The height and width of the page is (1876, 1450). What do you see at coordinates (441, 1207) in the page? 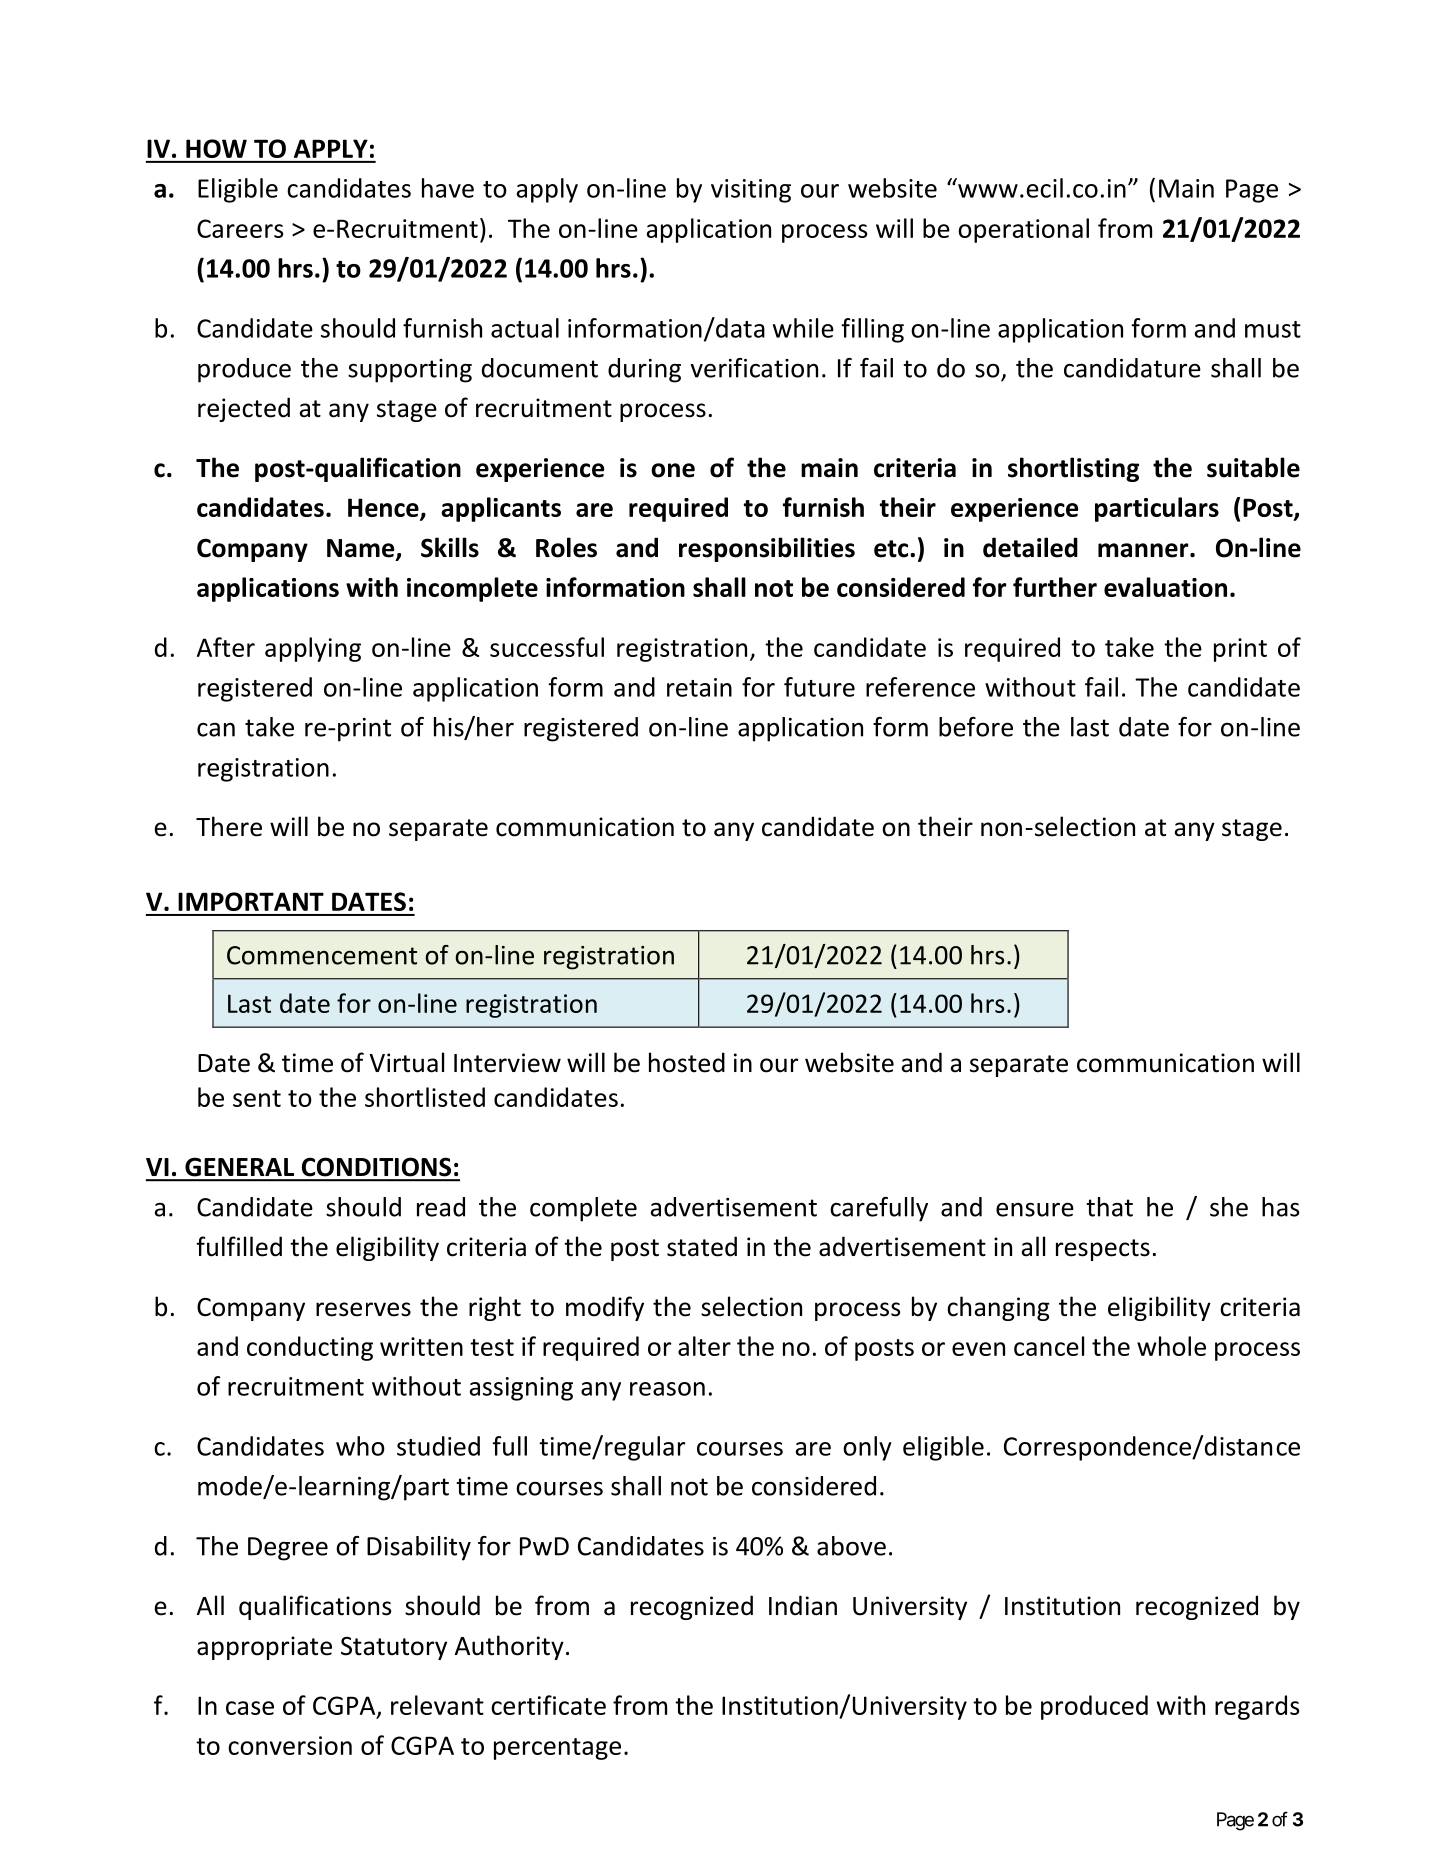
I see `read` at bounding box center [441, 1207].
